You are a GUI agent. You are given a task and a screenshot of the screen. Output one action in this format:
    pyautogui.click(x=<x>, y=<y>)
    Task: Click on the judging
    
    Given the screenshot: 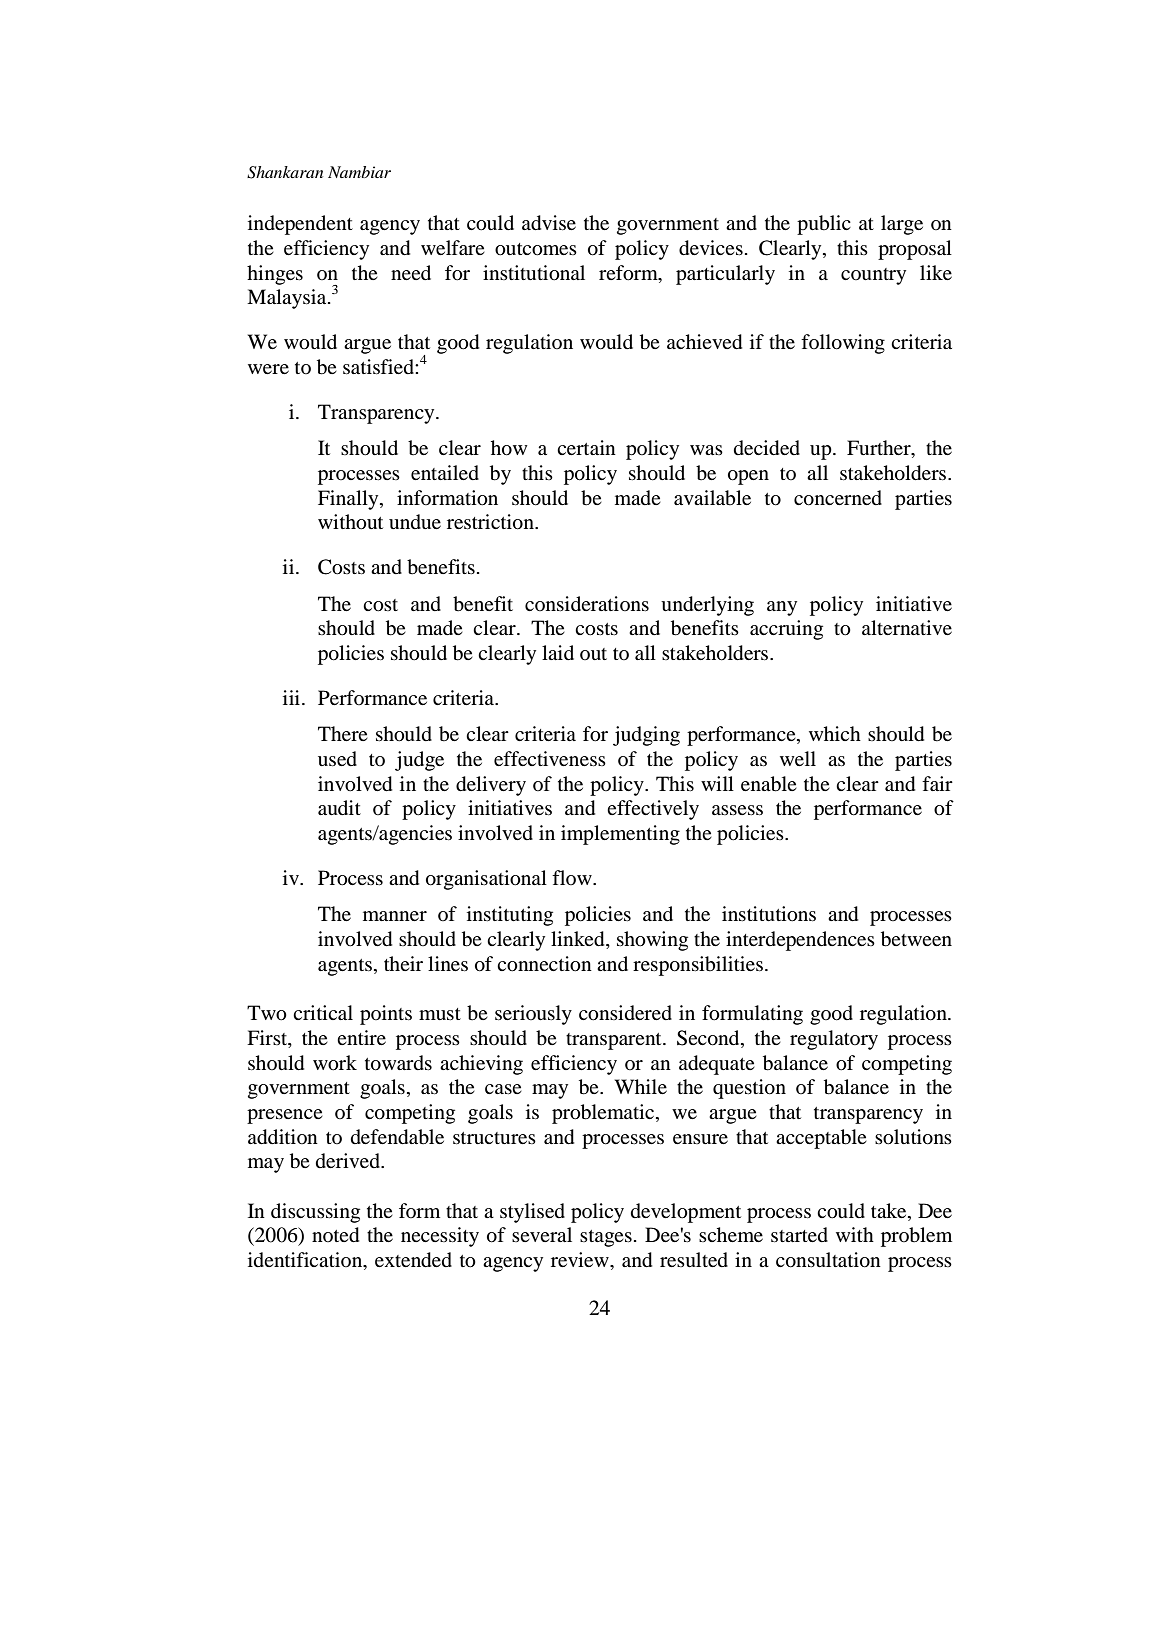 What is the action you would take?
    pyautogui.click(x=646, y=736)
